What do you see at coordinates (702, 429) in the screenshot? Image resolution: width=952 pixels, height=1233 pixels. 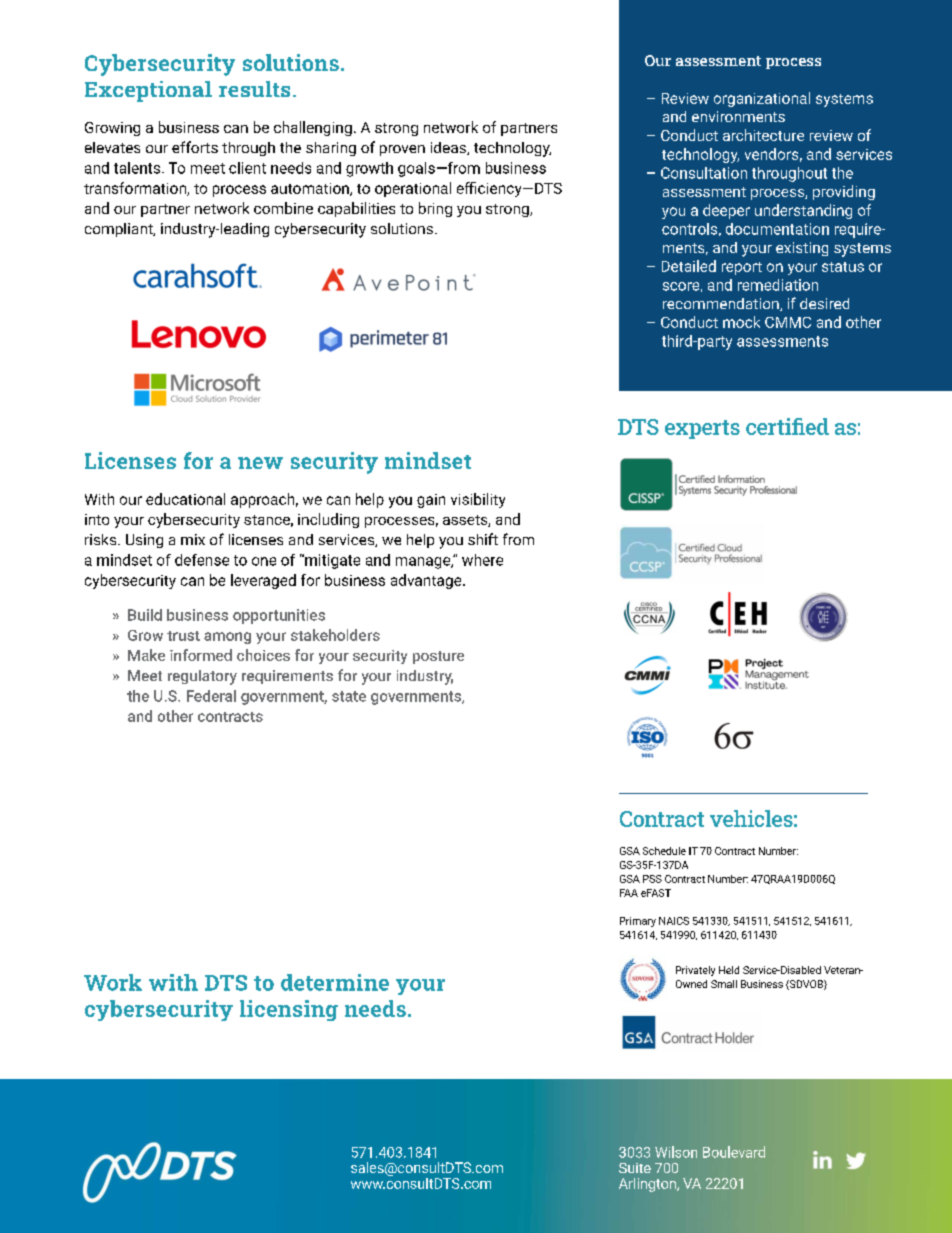 I see `experts` at bounding box center [702, 429].
